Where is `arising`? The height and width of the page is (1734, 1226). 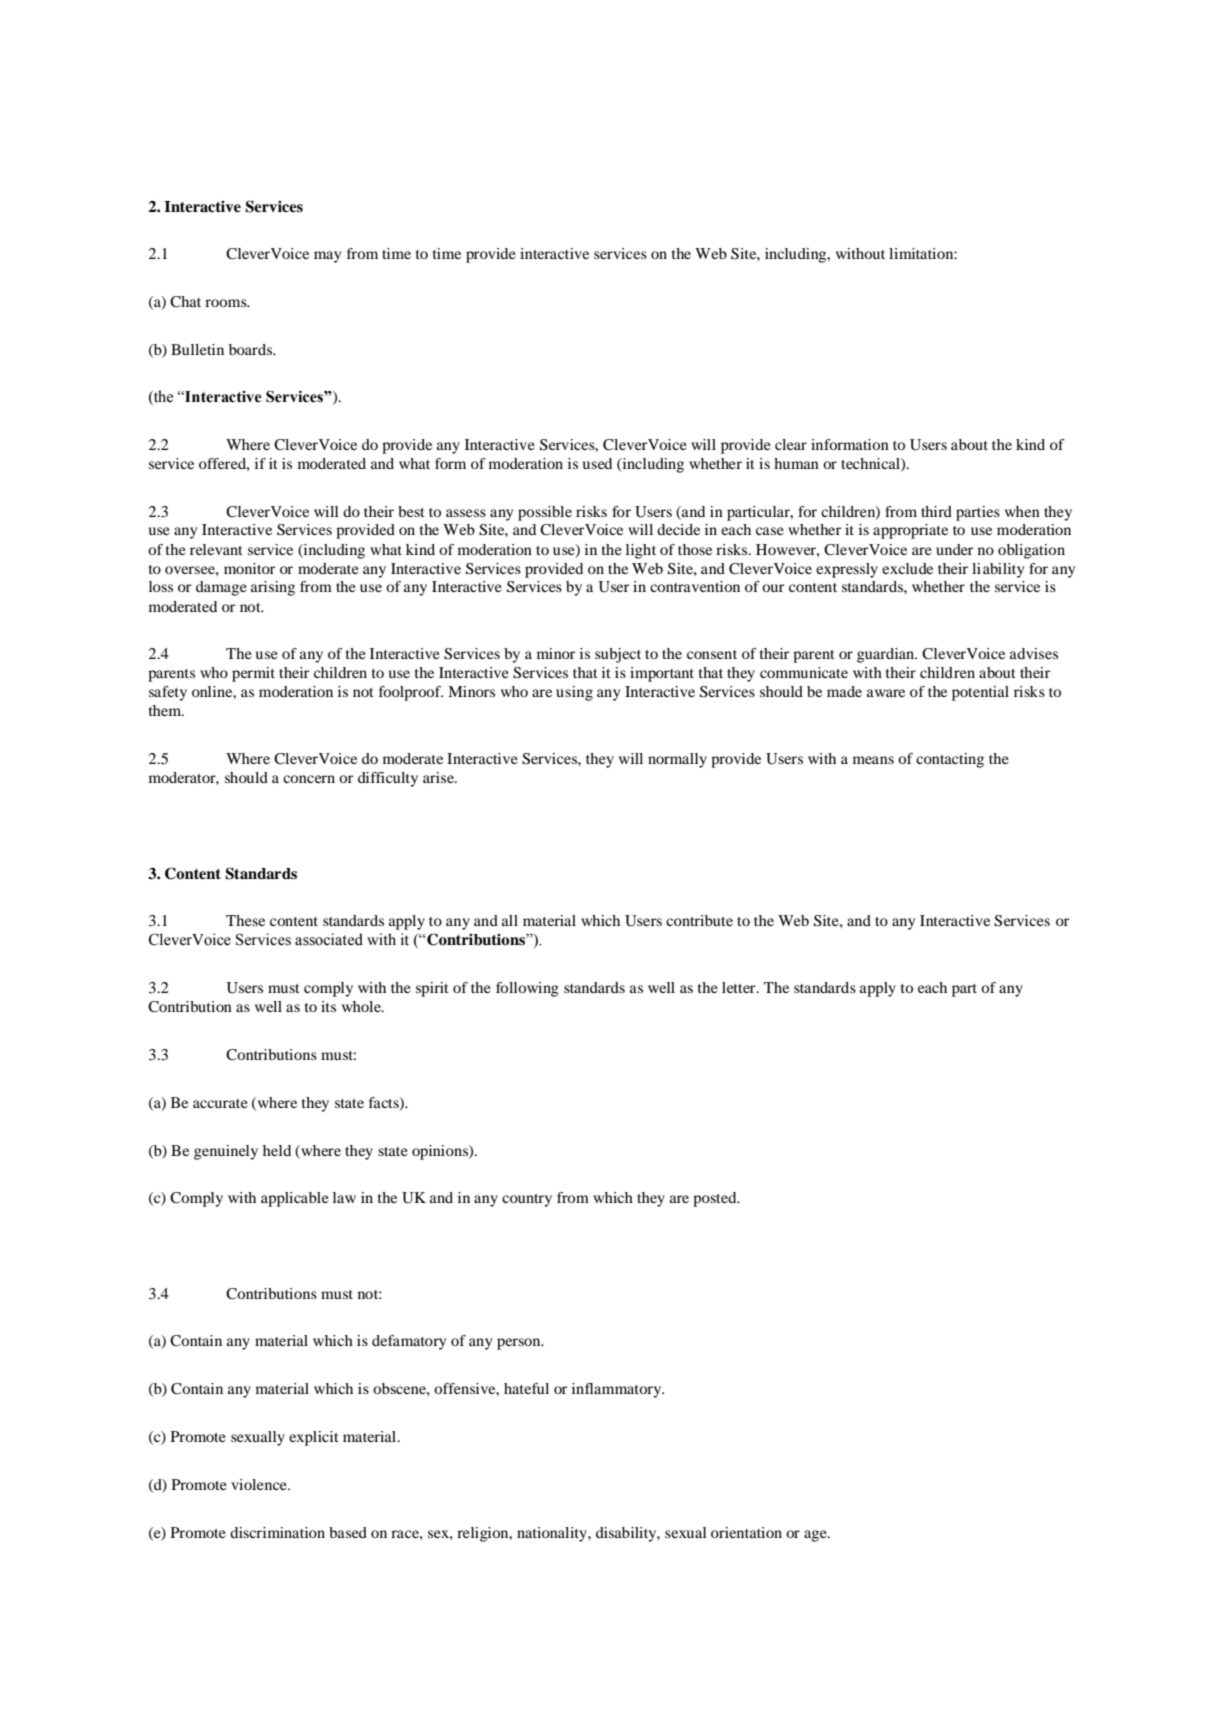 arising is located at coordinates (273, 588).
